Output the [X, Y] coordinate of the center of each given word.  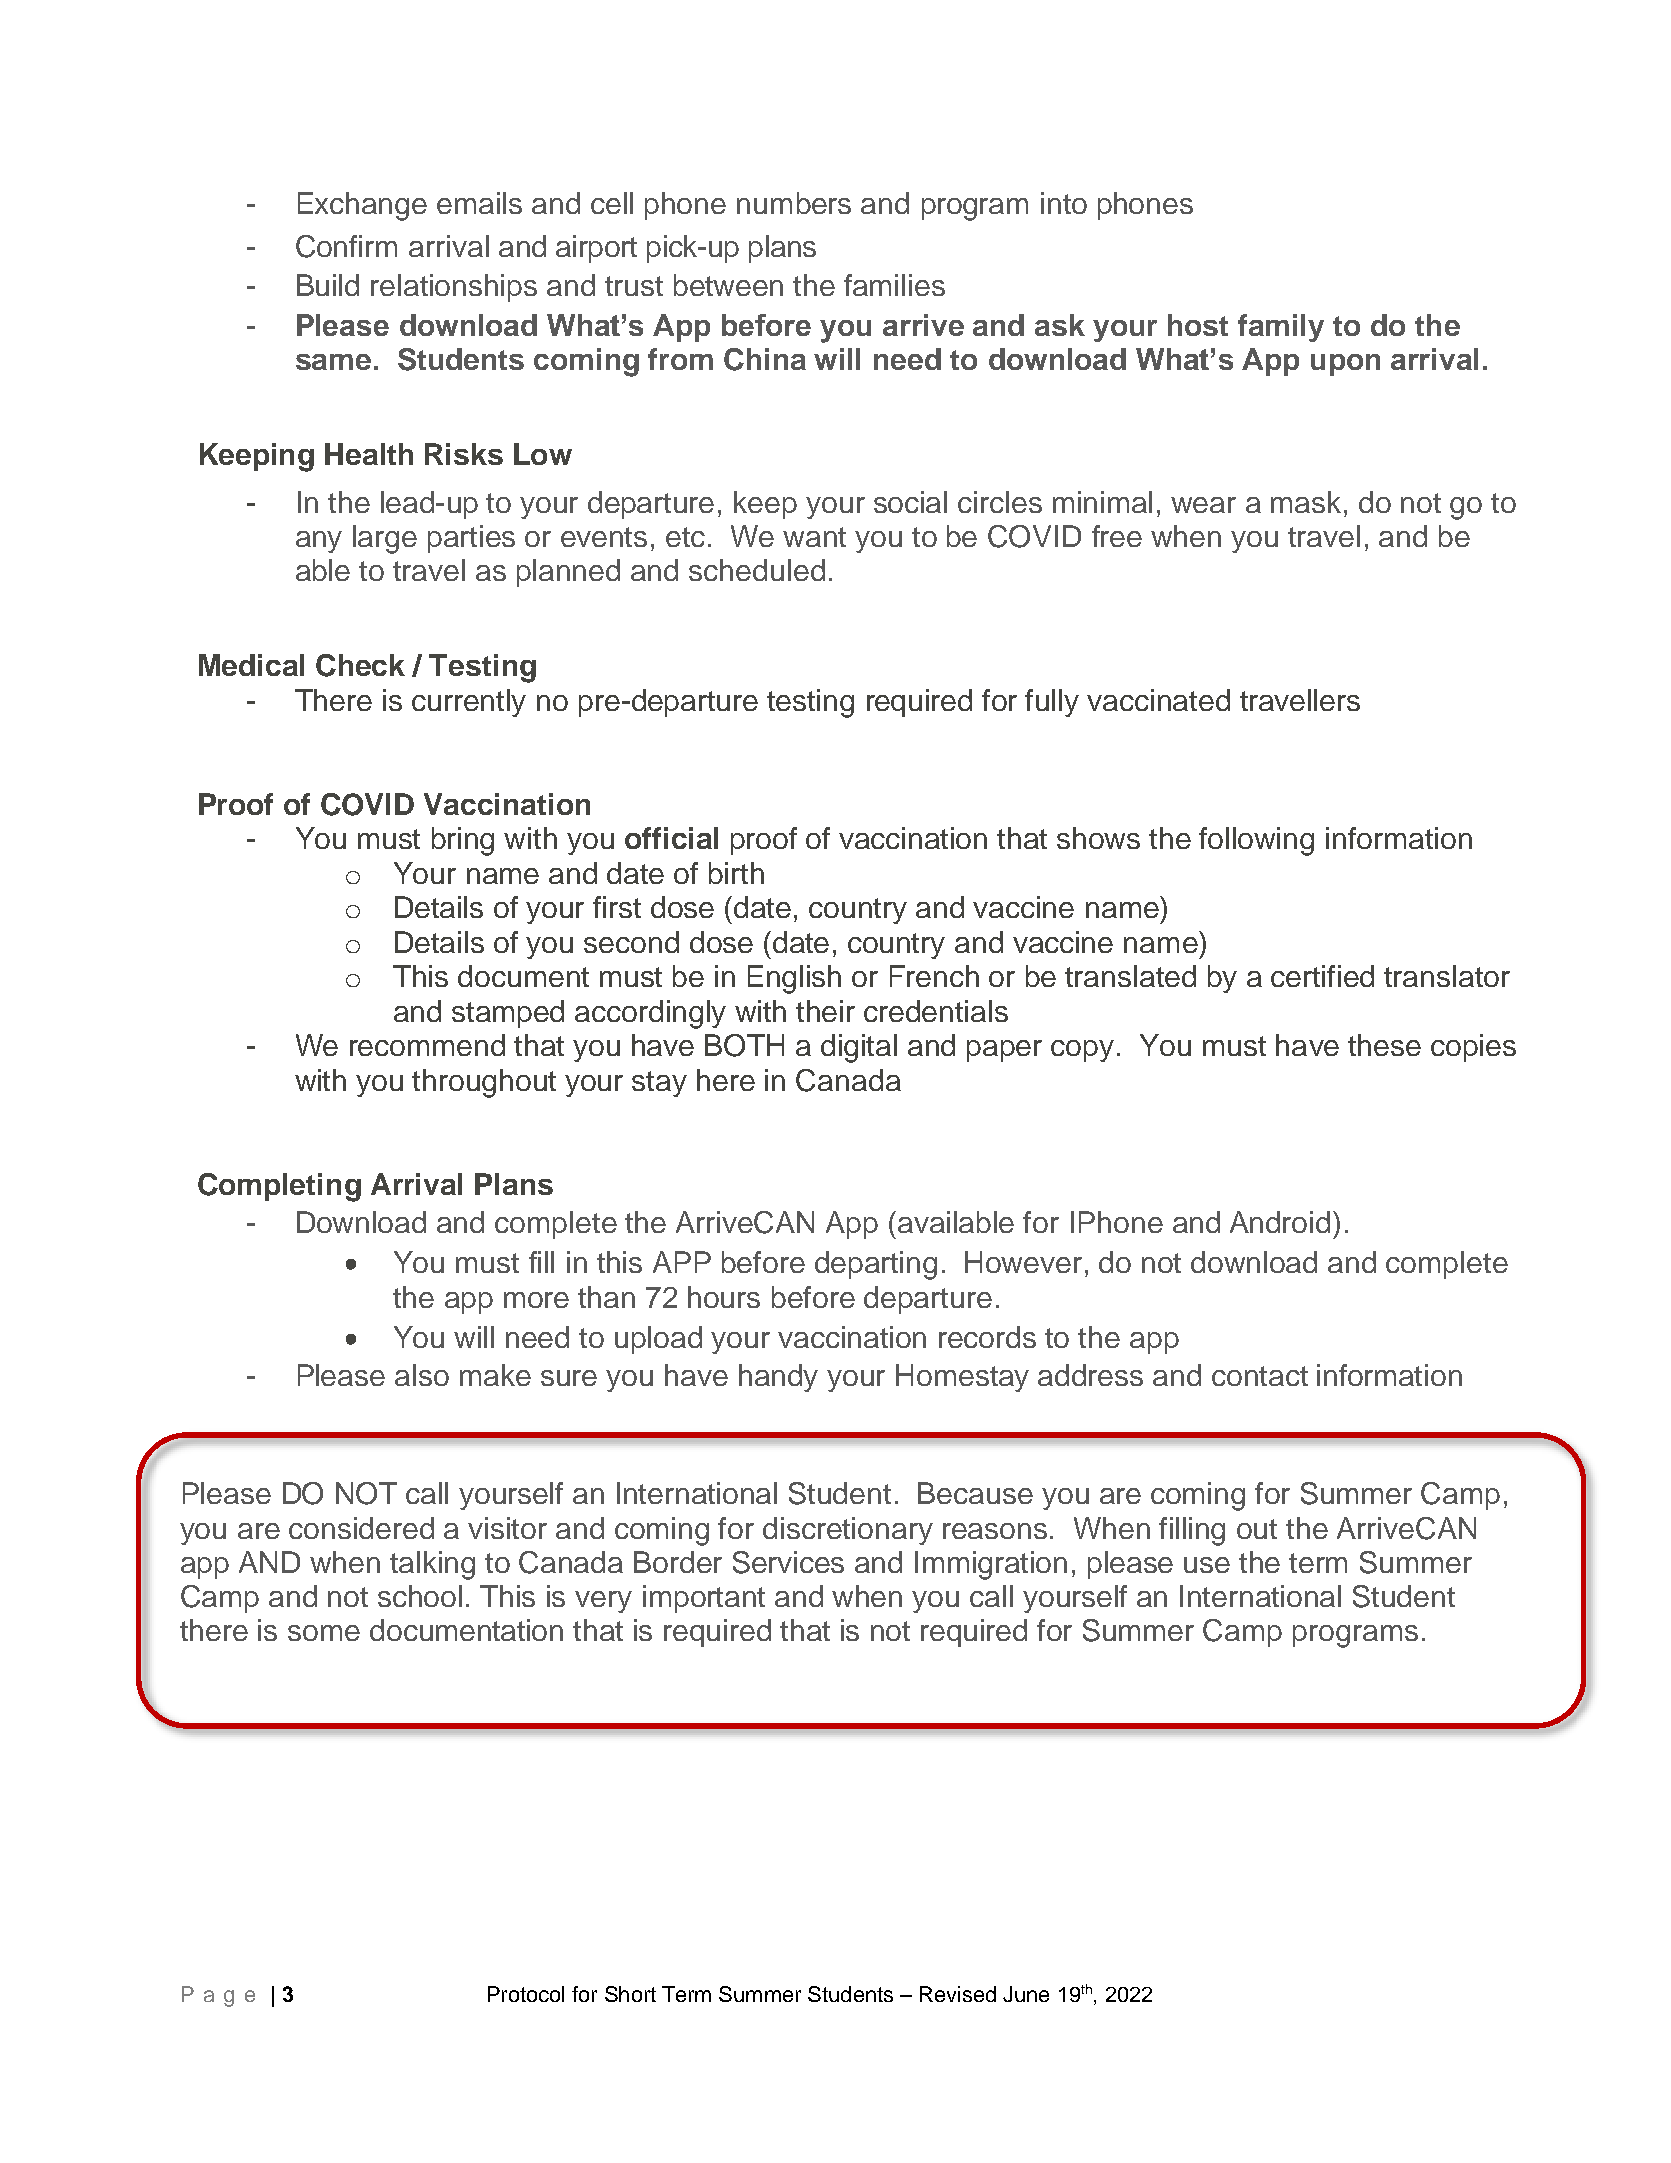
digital [859, 1048]
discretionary [848, 1531]
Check [360, 665]
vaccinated [1158, 700]
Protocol [526, 1994]
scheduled [757, 570]
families [894, 285]
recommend [427, 1045]
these [1384, 1045]
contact [1260, 1376]
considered [361, 1528]
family [1281, 328]
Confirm [346, 246]
